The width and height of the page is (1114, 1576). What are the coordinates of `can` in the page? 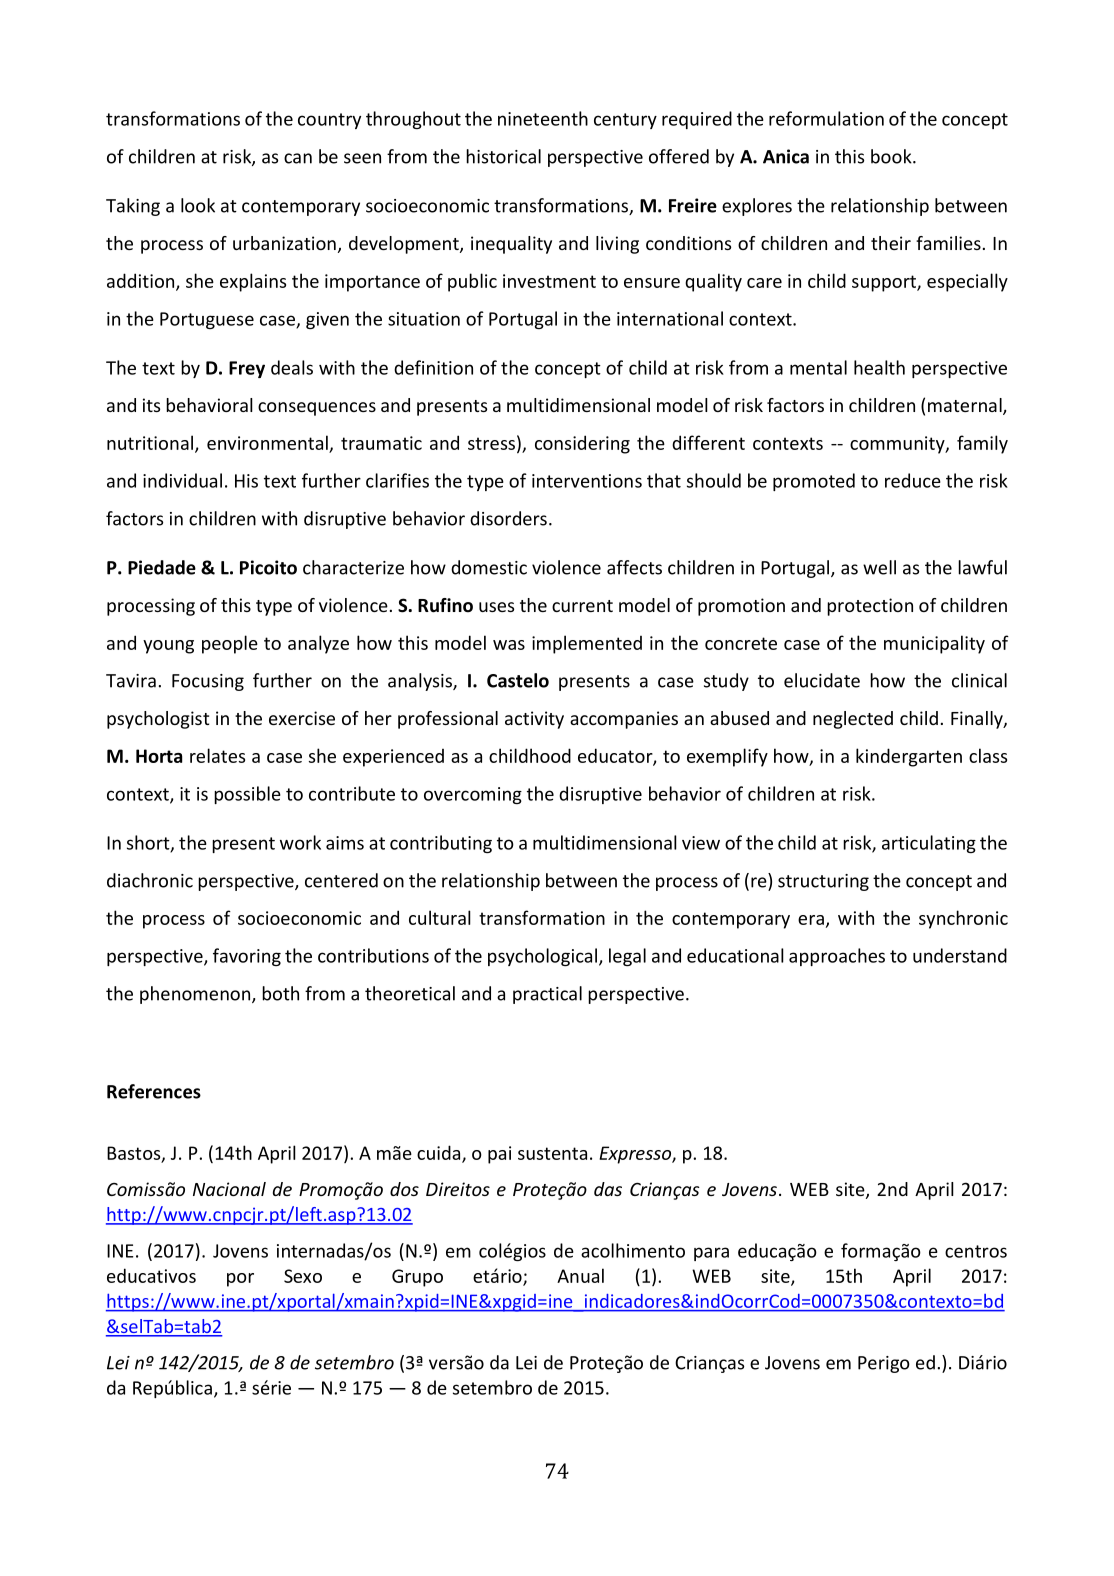 It's located at (298, 158).
